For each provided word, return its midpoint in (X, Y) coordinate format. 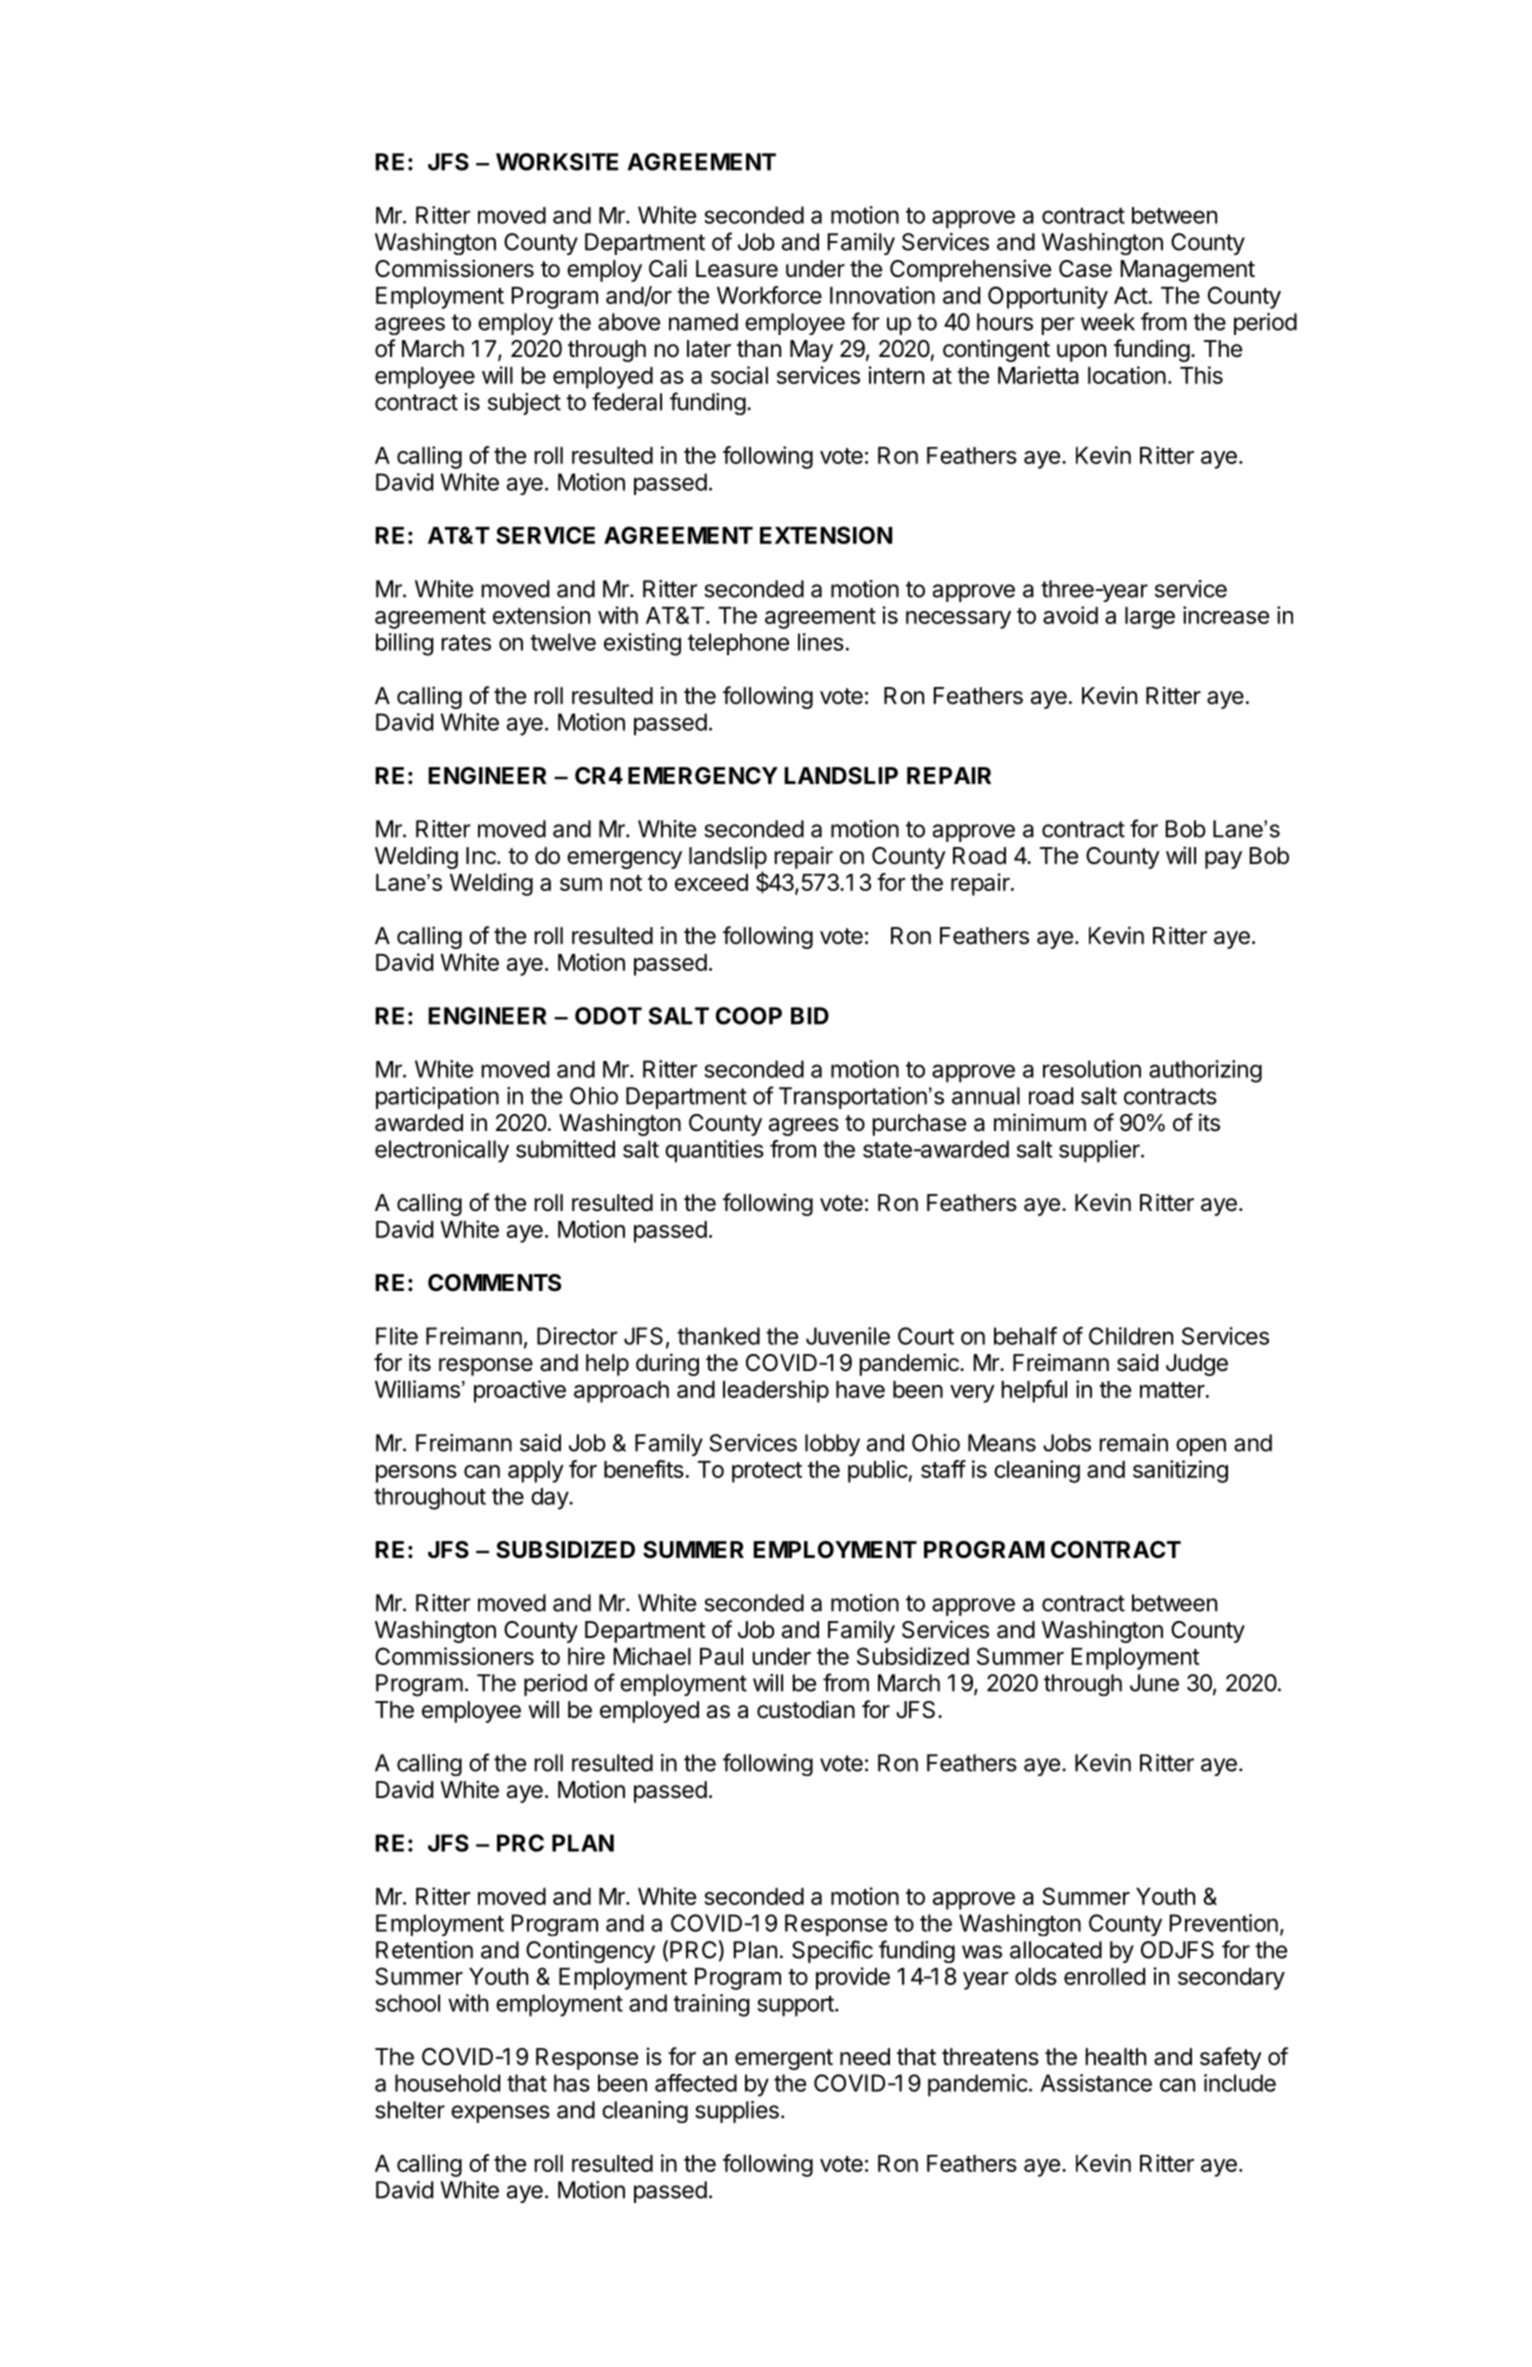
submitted (565, 1149)
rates (466, 643)
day (550, 1499)
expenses (500, 2114)
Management (1187, 271)
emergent (784, 2059)
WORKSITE (557, 162)
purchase (919, 1125)
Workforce (769, 295)
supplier (1100, 1151)
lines (821, 642)
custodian (806, 1709)
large (1150, 618)
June (1154, 1683)
